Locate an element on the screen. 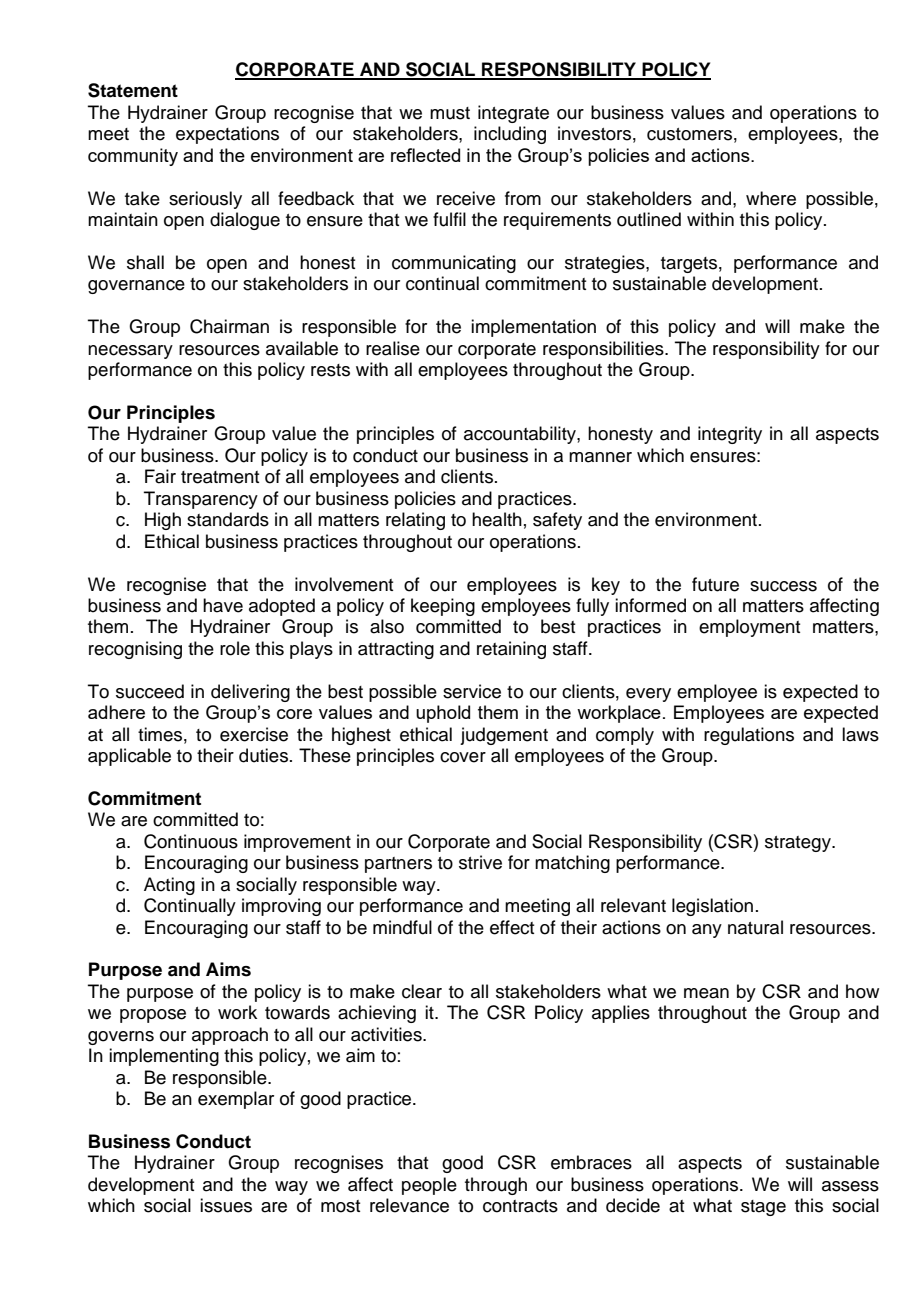  treatment is located at coordinates (220, 477).
